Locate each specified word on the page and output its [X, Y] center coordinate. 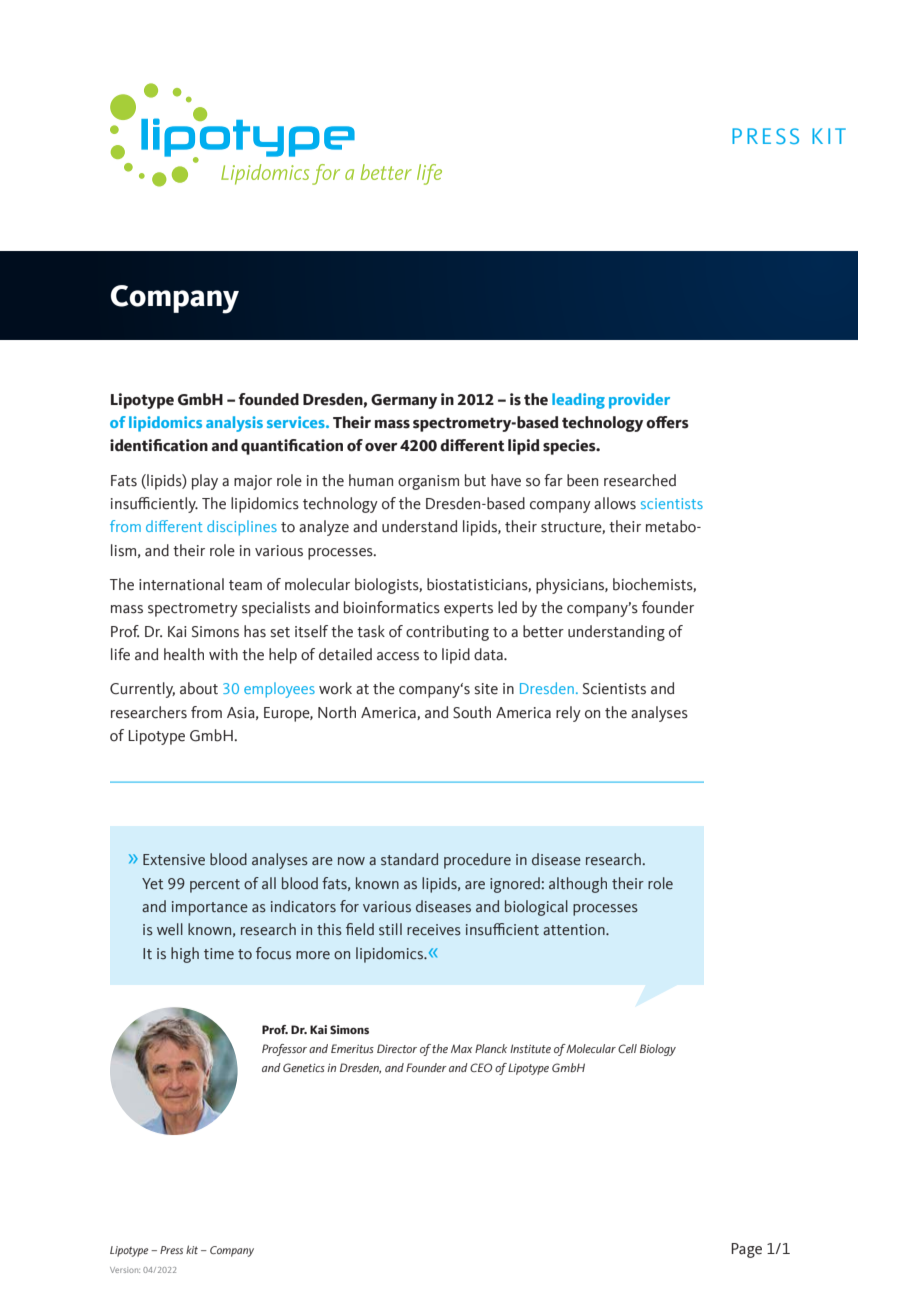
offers [667, 422]
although [578, 885]
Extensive [174, 860]
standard [409, 859]
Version [125, 1270]
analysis [234, 424]
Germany [404, 401]
